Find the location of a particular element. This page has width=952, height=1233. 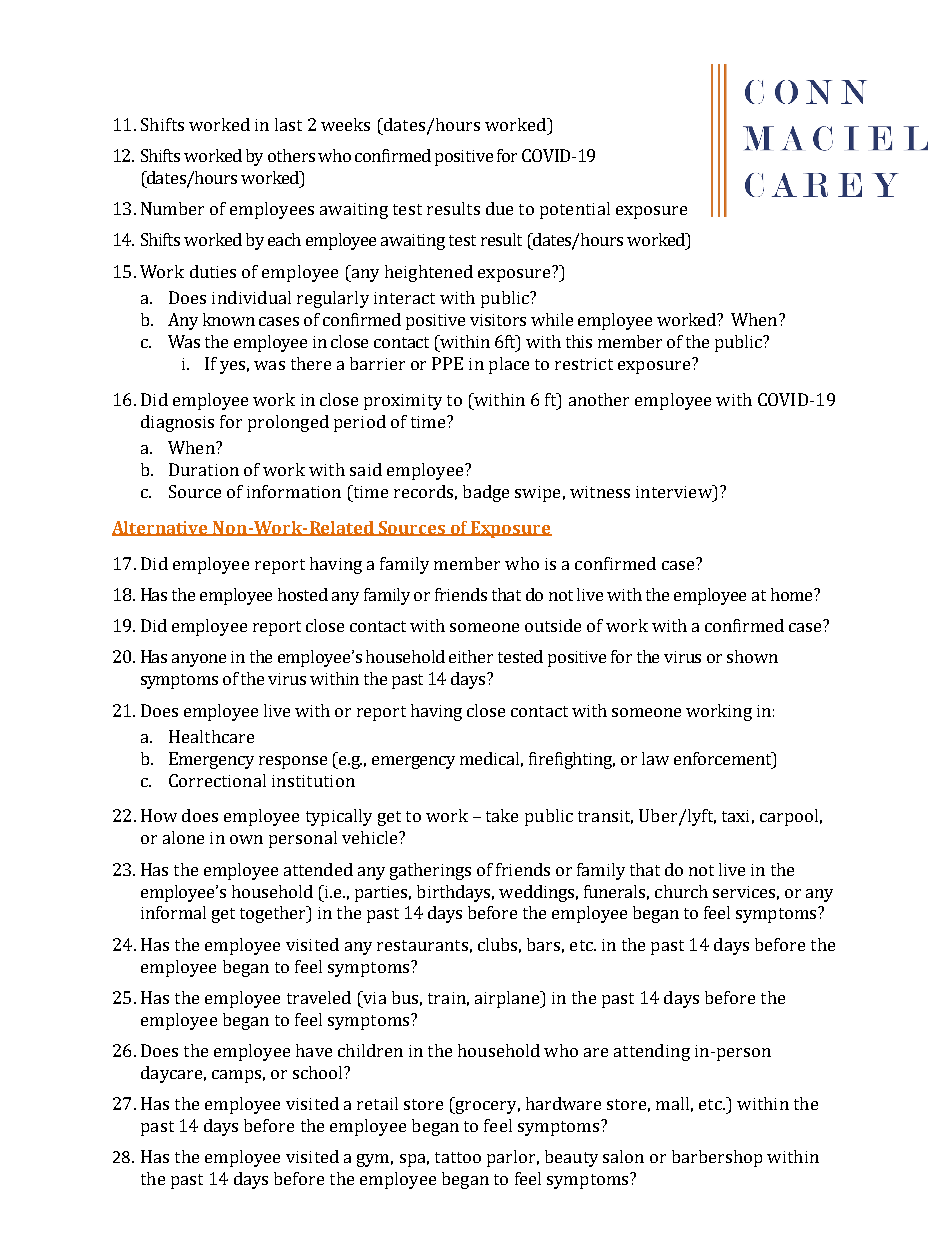

together is located at coordinates (274, 914).
